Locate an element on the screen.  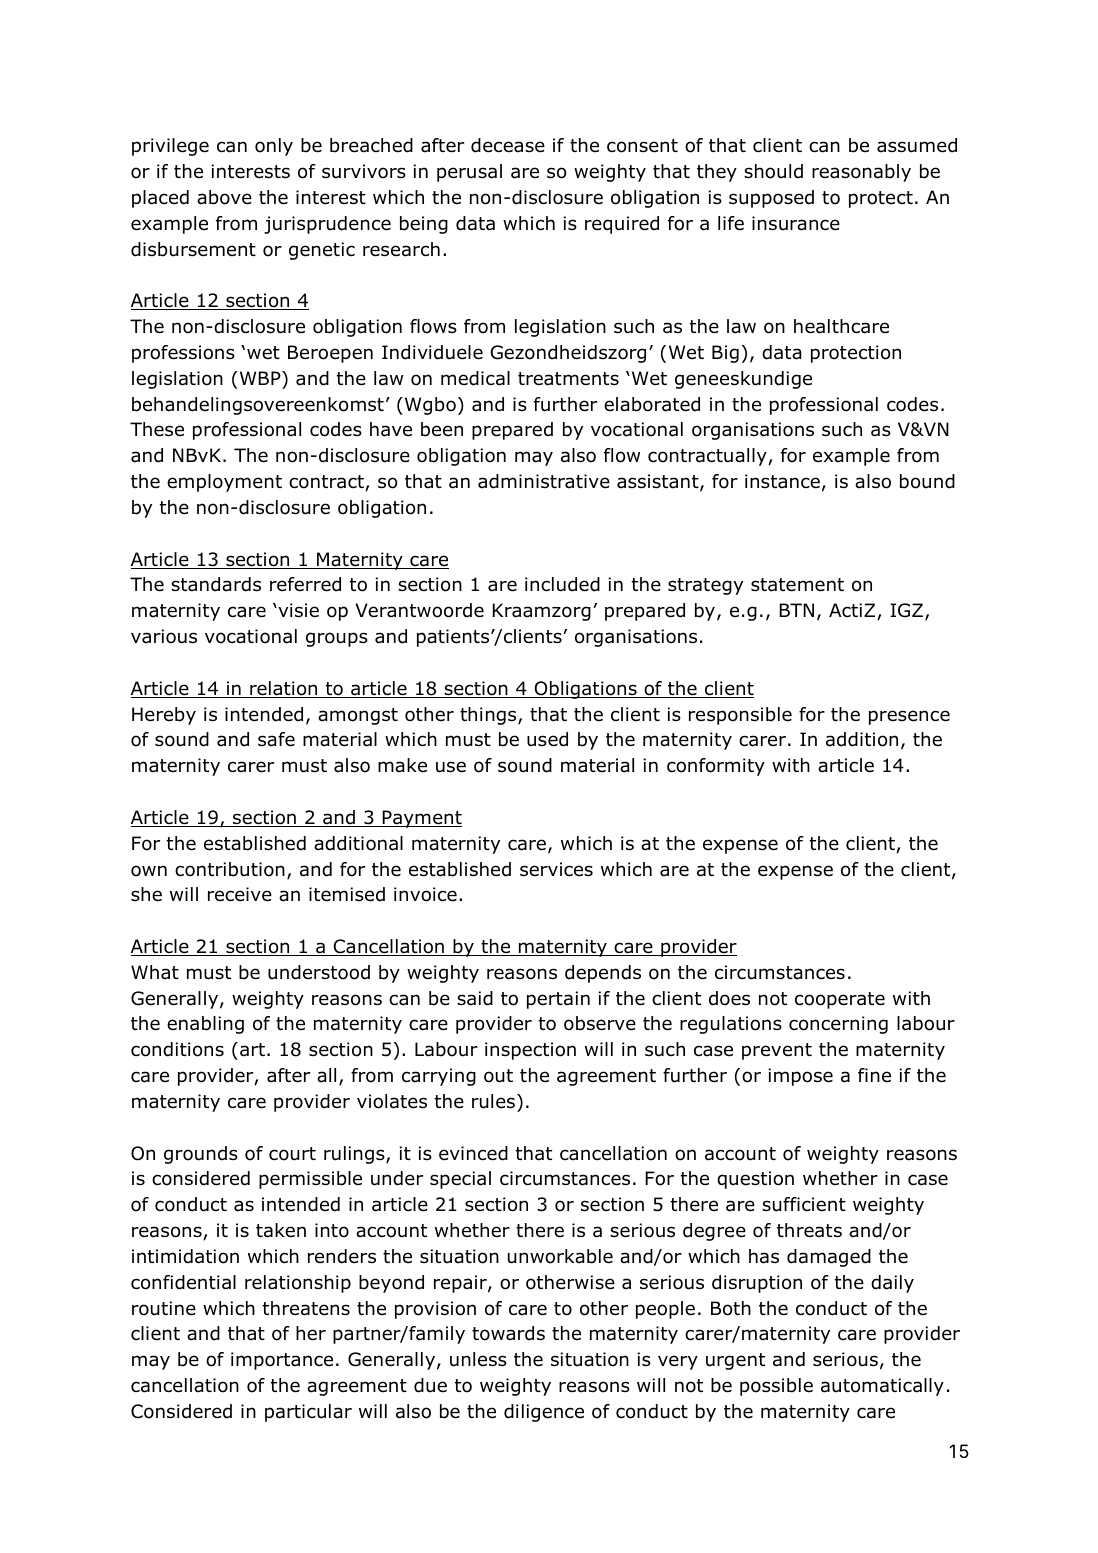
cooperate is located at coordinates (840, 1000).
